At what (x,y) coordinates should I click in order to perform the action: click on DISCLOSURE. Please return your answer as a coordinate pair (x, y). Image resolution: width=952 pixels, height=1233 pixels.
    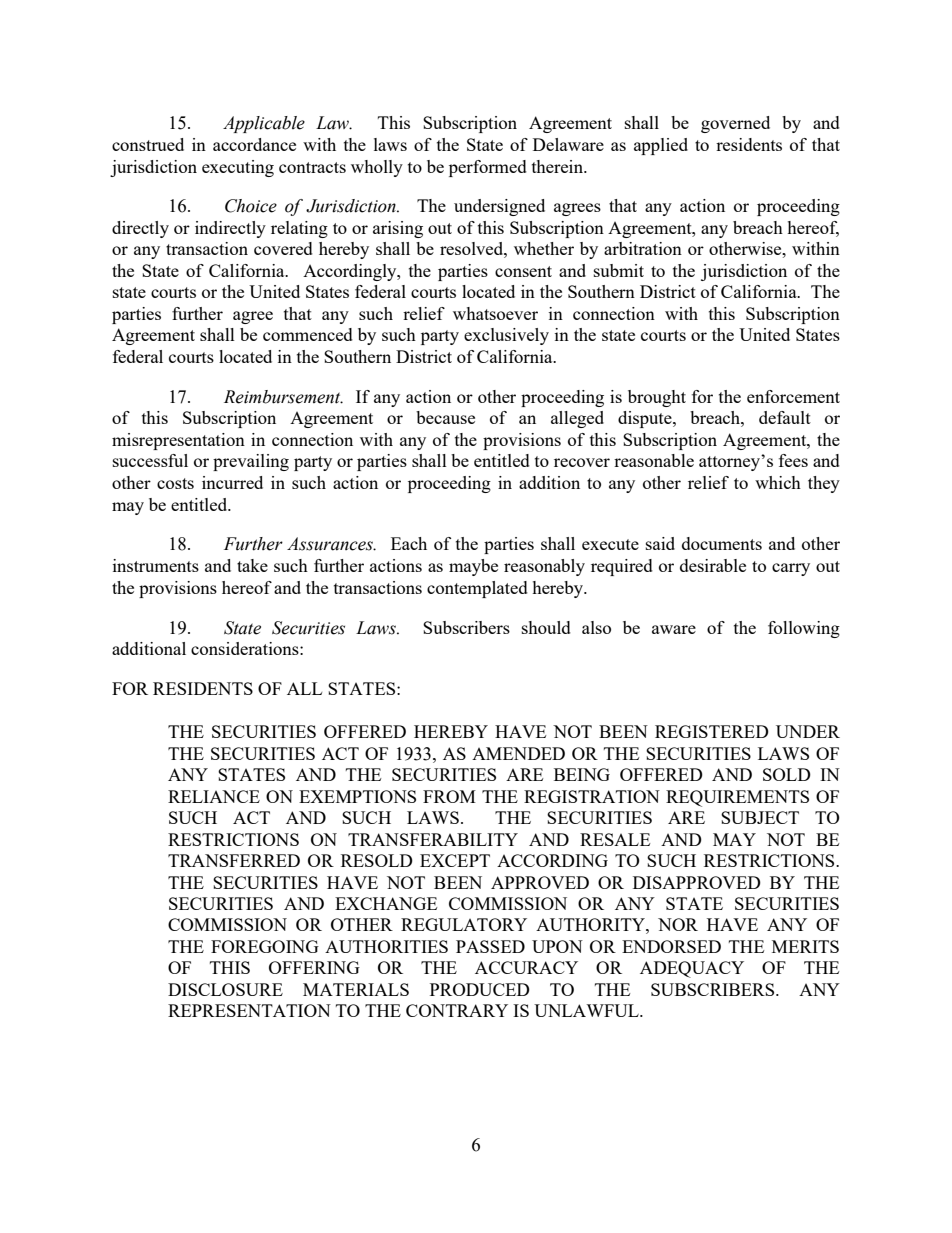
    Looking at the image, I should click on (225, 989).
